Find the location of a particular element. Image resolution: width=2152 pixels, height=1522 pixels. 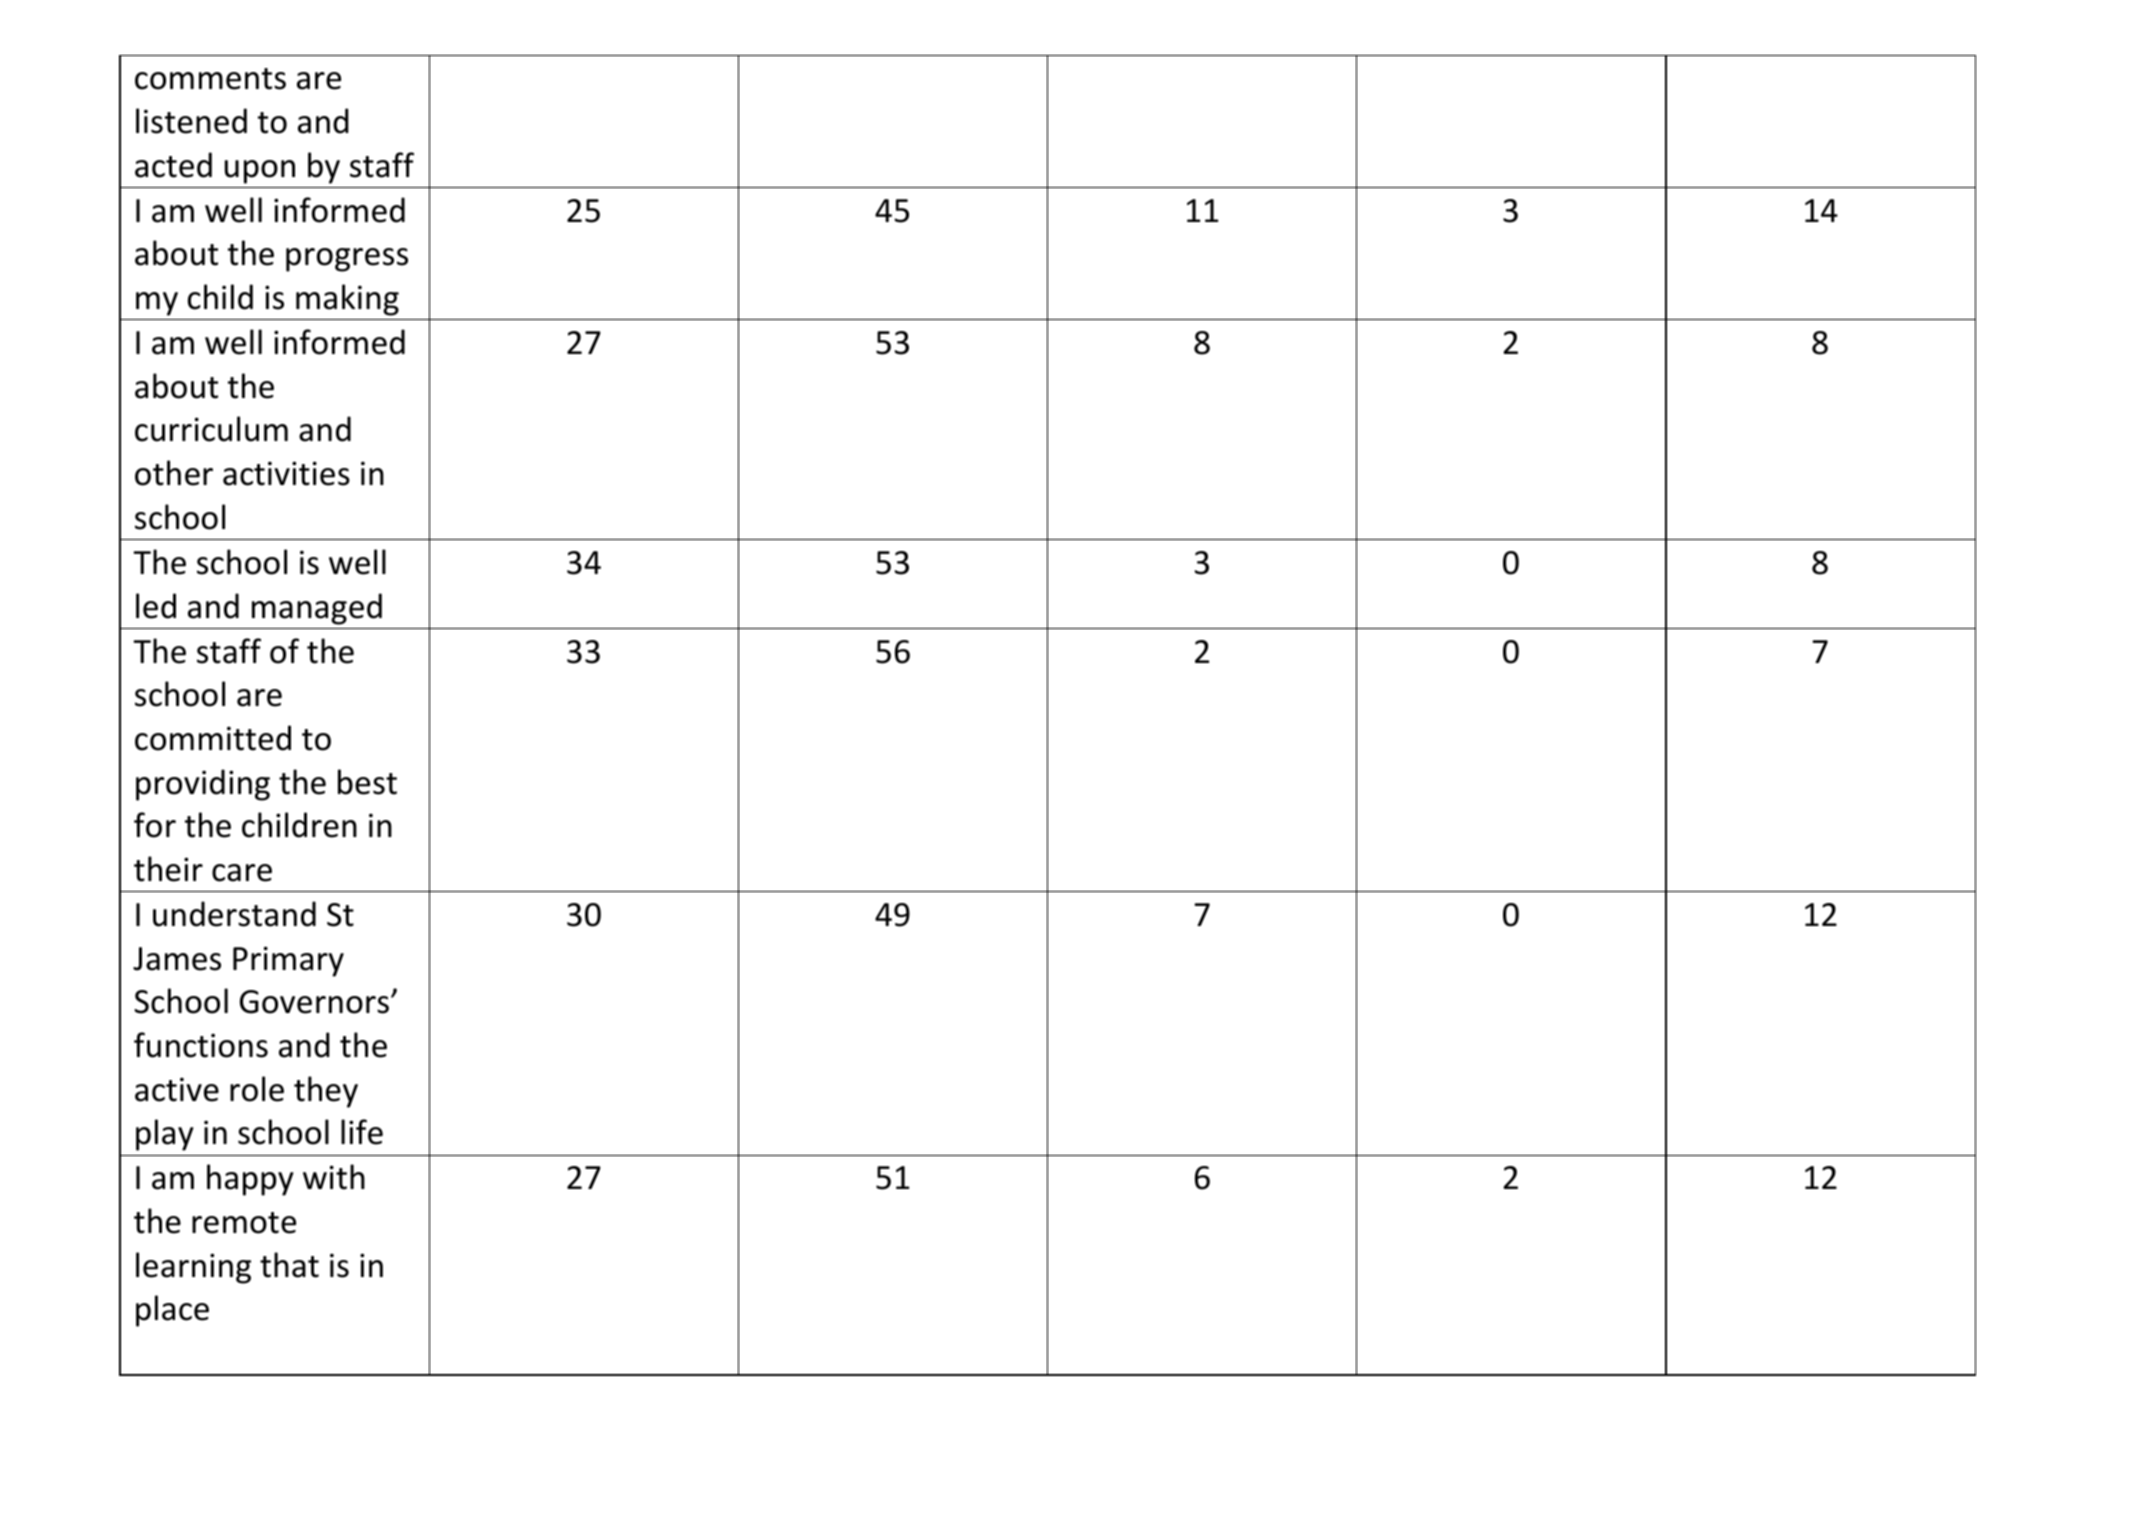

listened is located at coordinates (191, 121).
